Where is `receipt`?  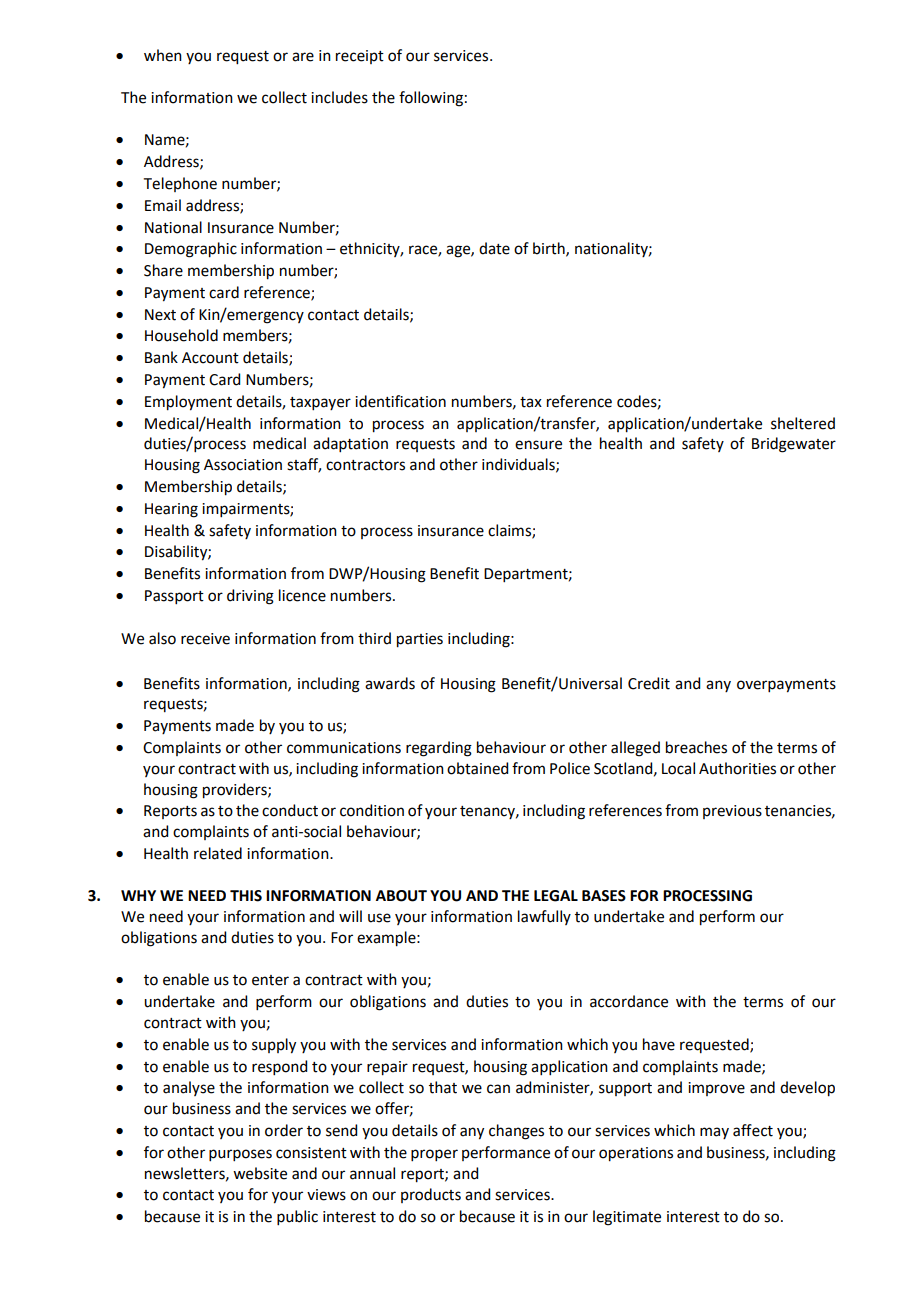 receipt is located at coordinates (360, 57).
